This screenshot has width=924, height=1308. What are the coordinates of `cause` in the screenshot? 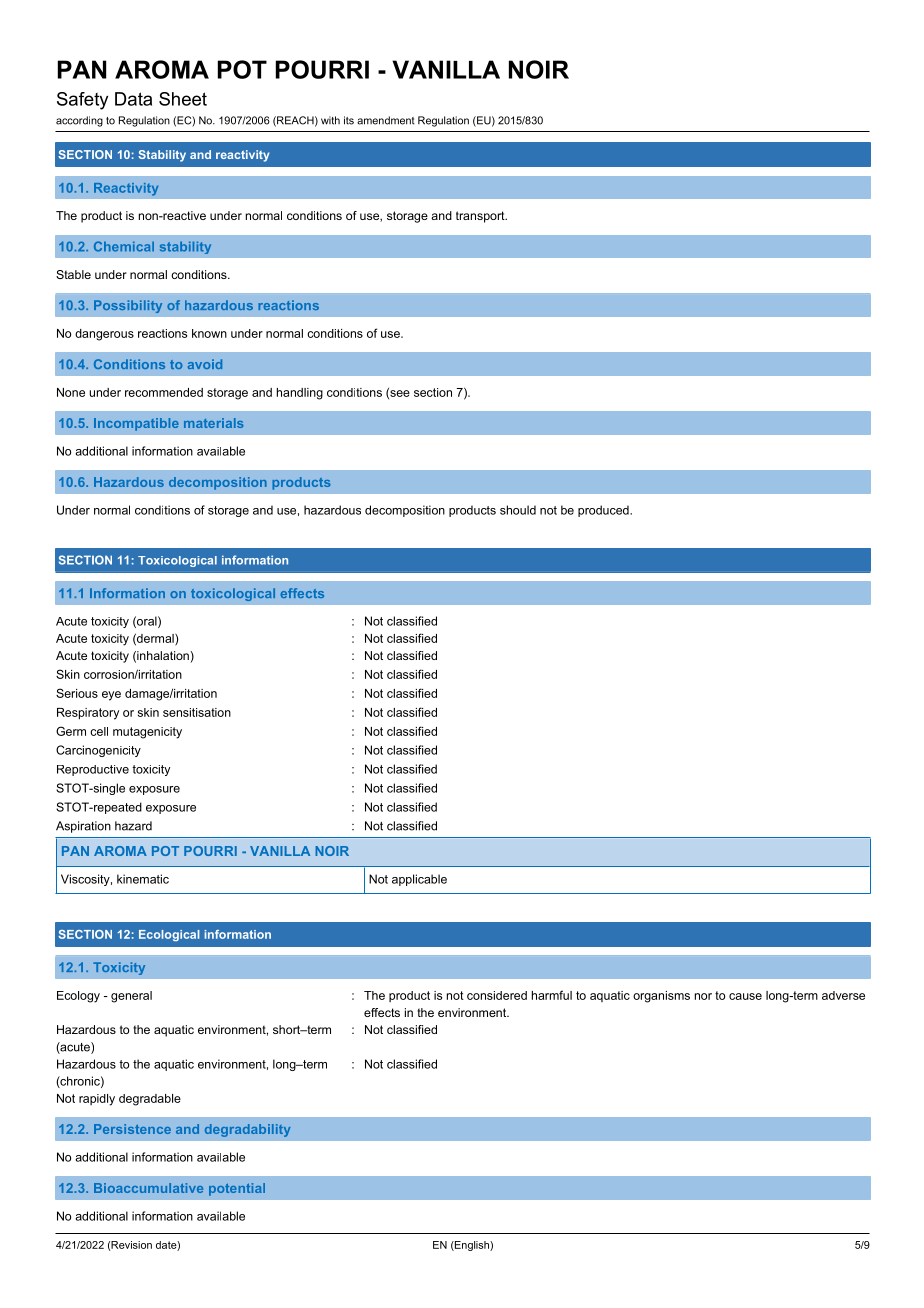 It's located at (745, 996).
